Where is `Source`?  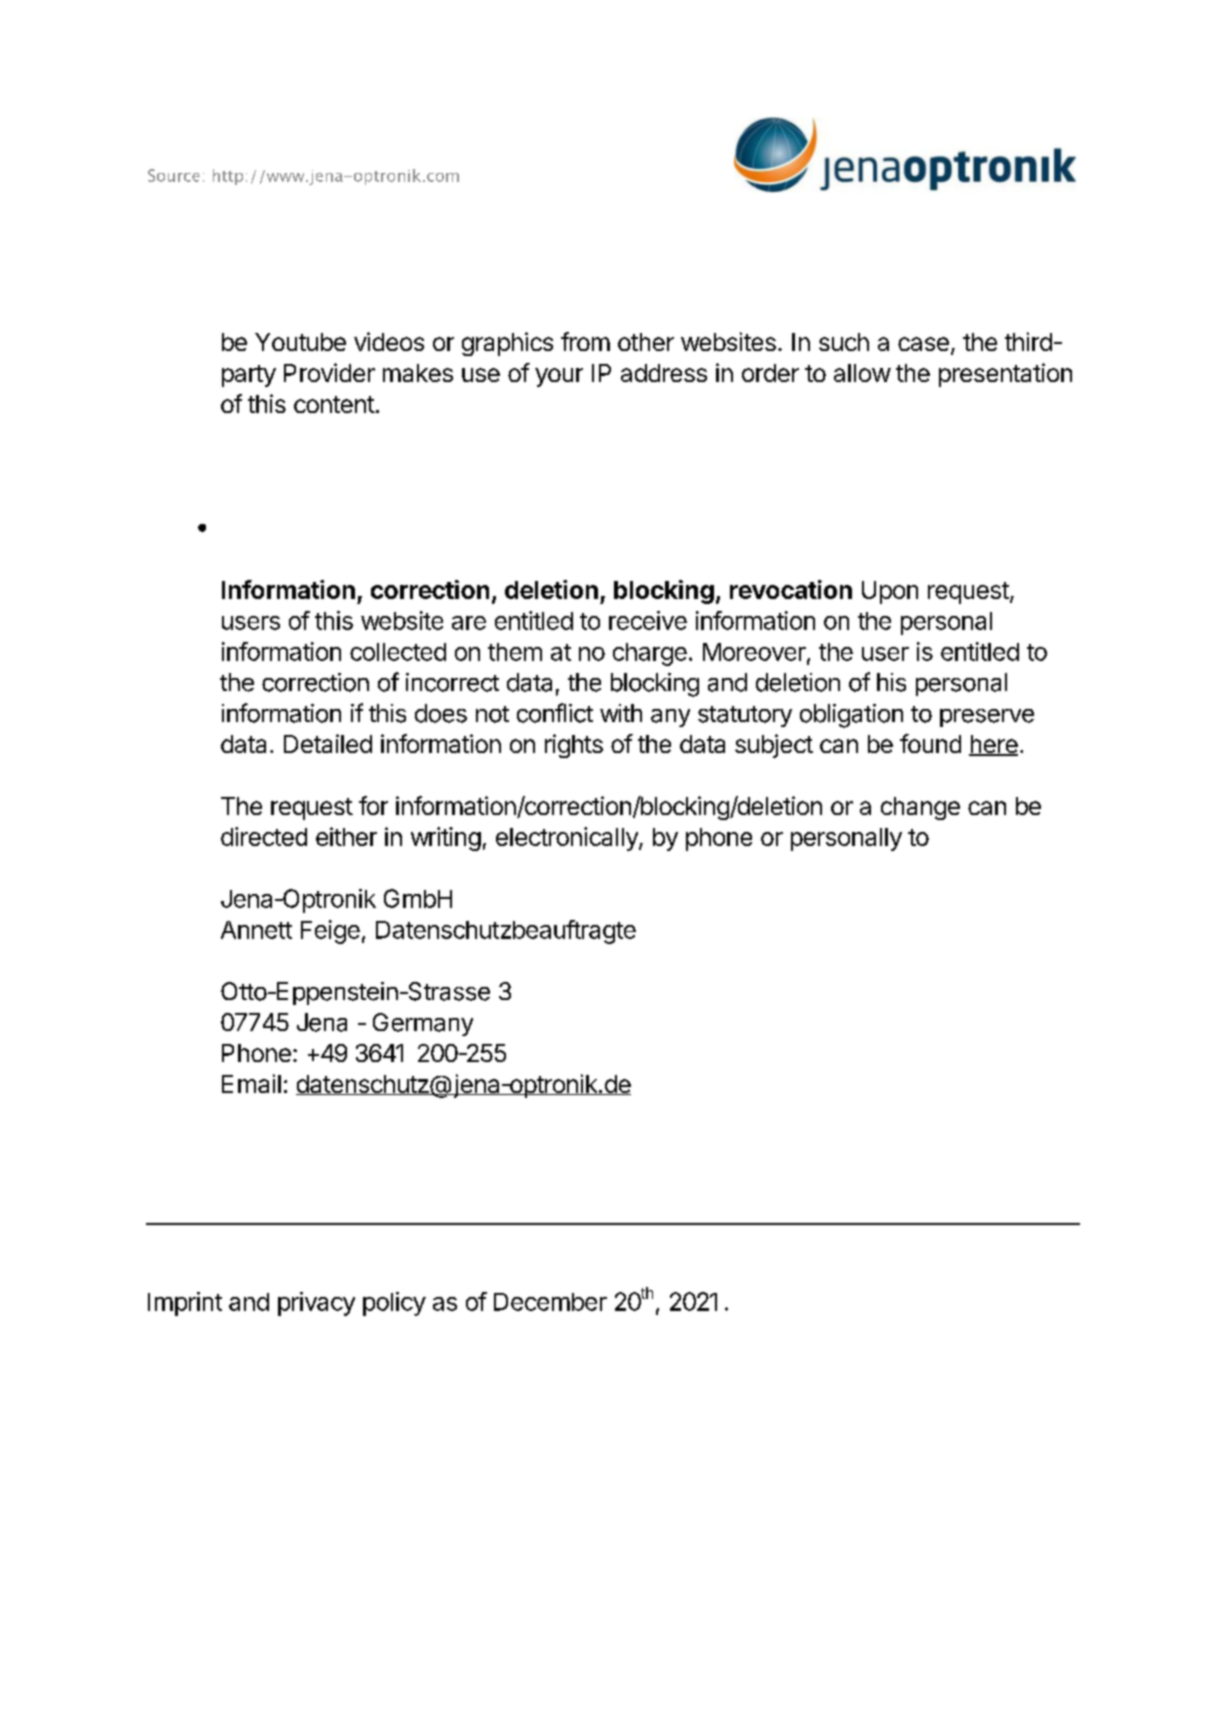
Source is located at coordinates (174, 175).
